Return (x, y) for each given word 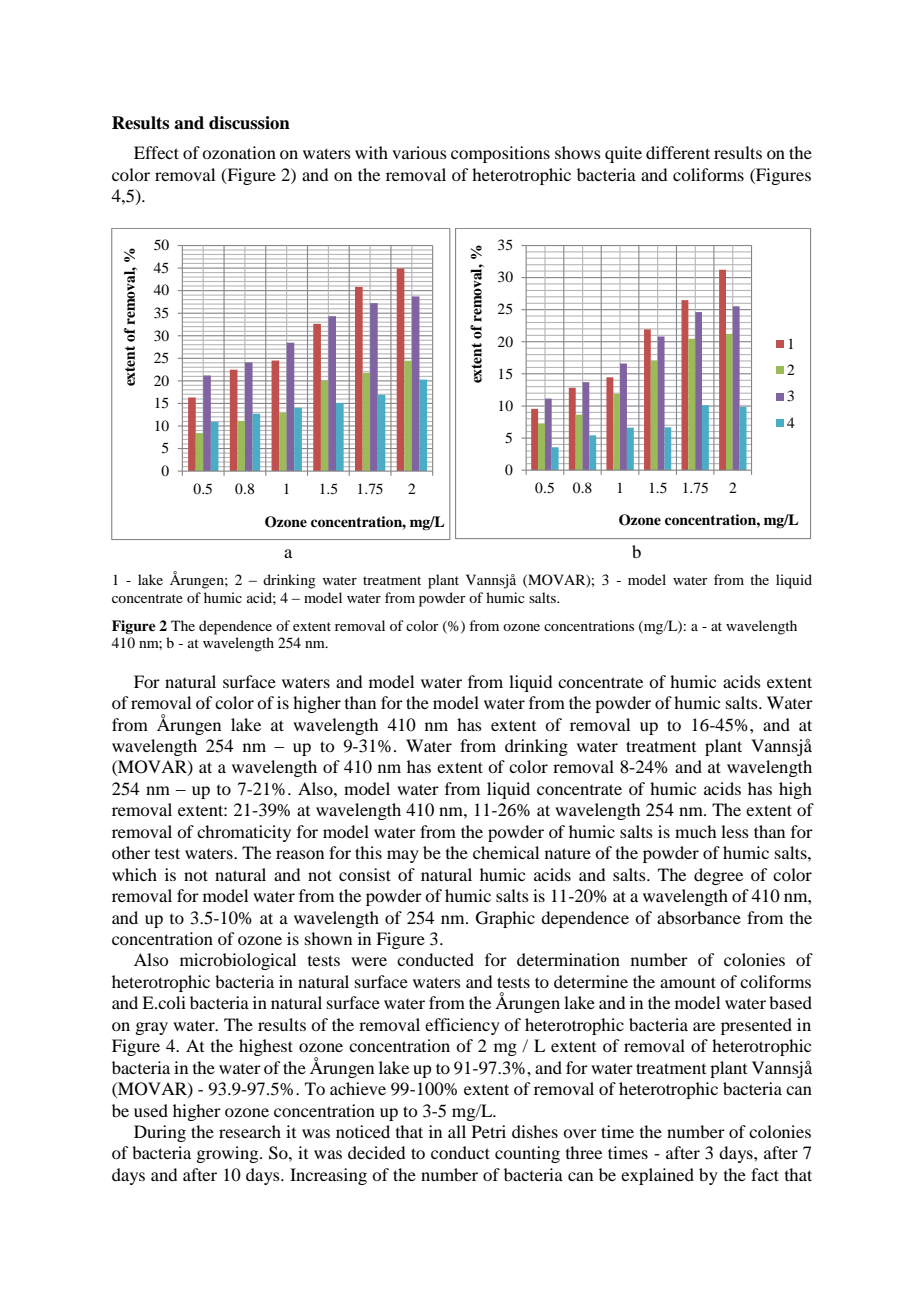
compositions (500, 154)
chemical (506, 852)
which (134, 874)
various (419, 152)
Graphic (505, 919)
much (695, 831)
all (457, 1131)
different (678, 152)
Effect (156, 152)
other (131, 852)
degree (718, 876)
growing (228, 1154)
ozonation (239, 152)
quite (623, 154)
